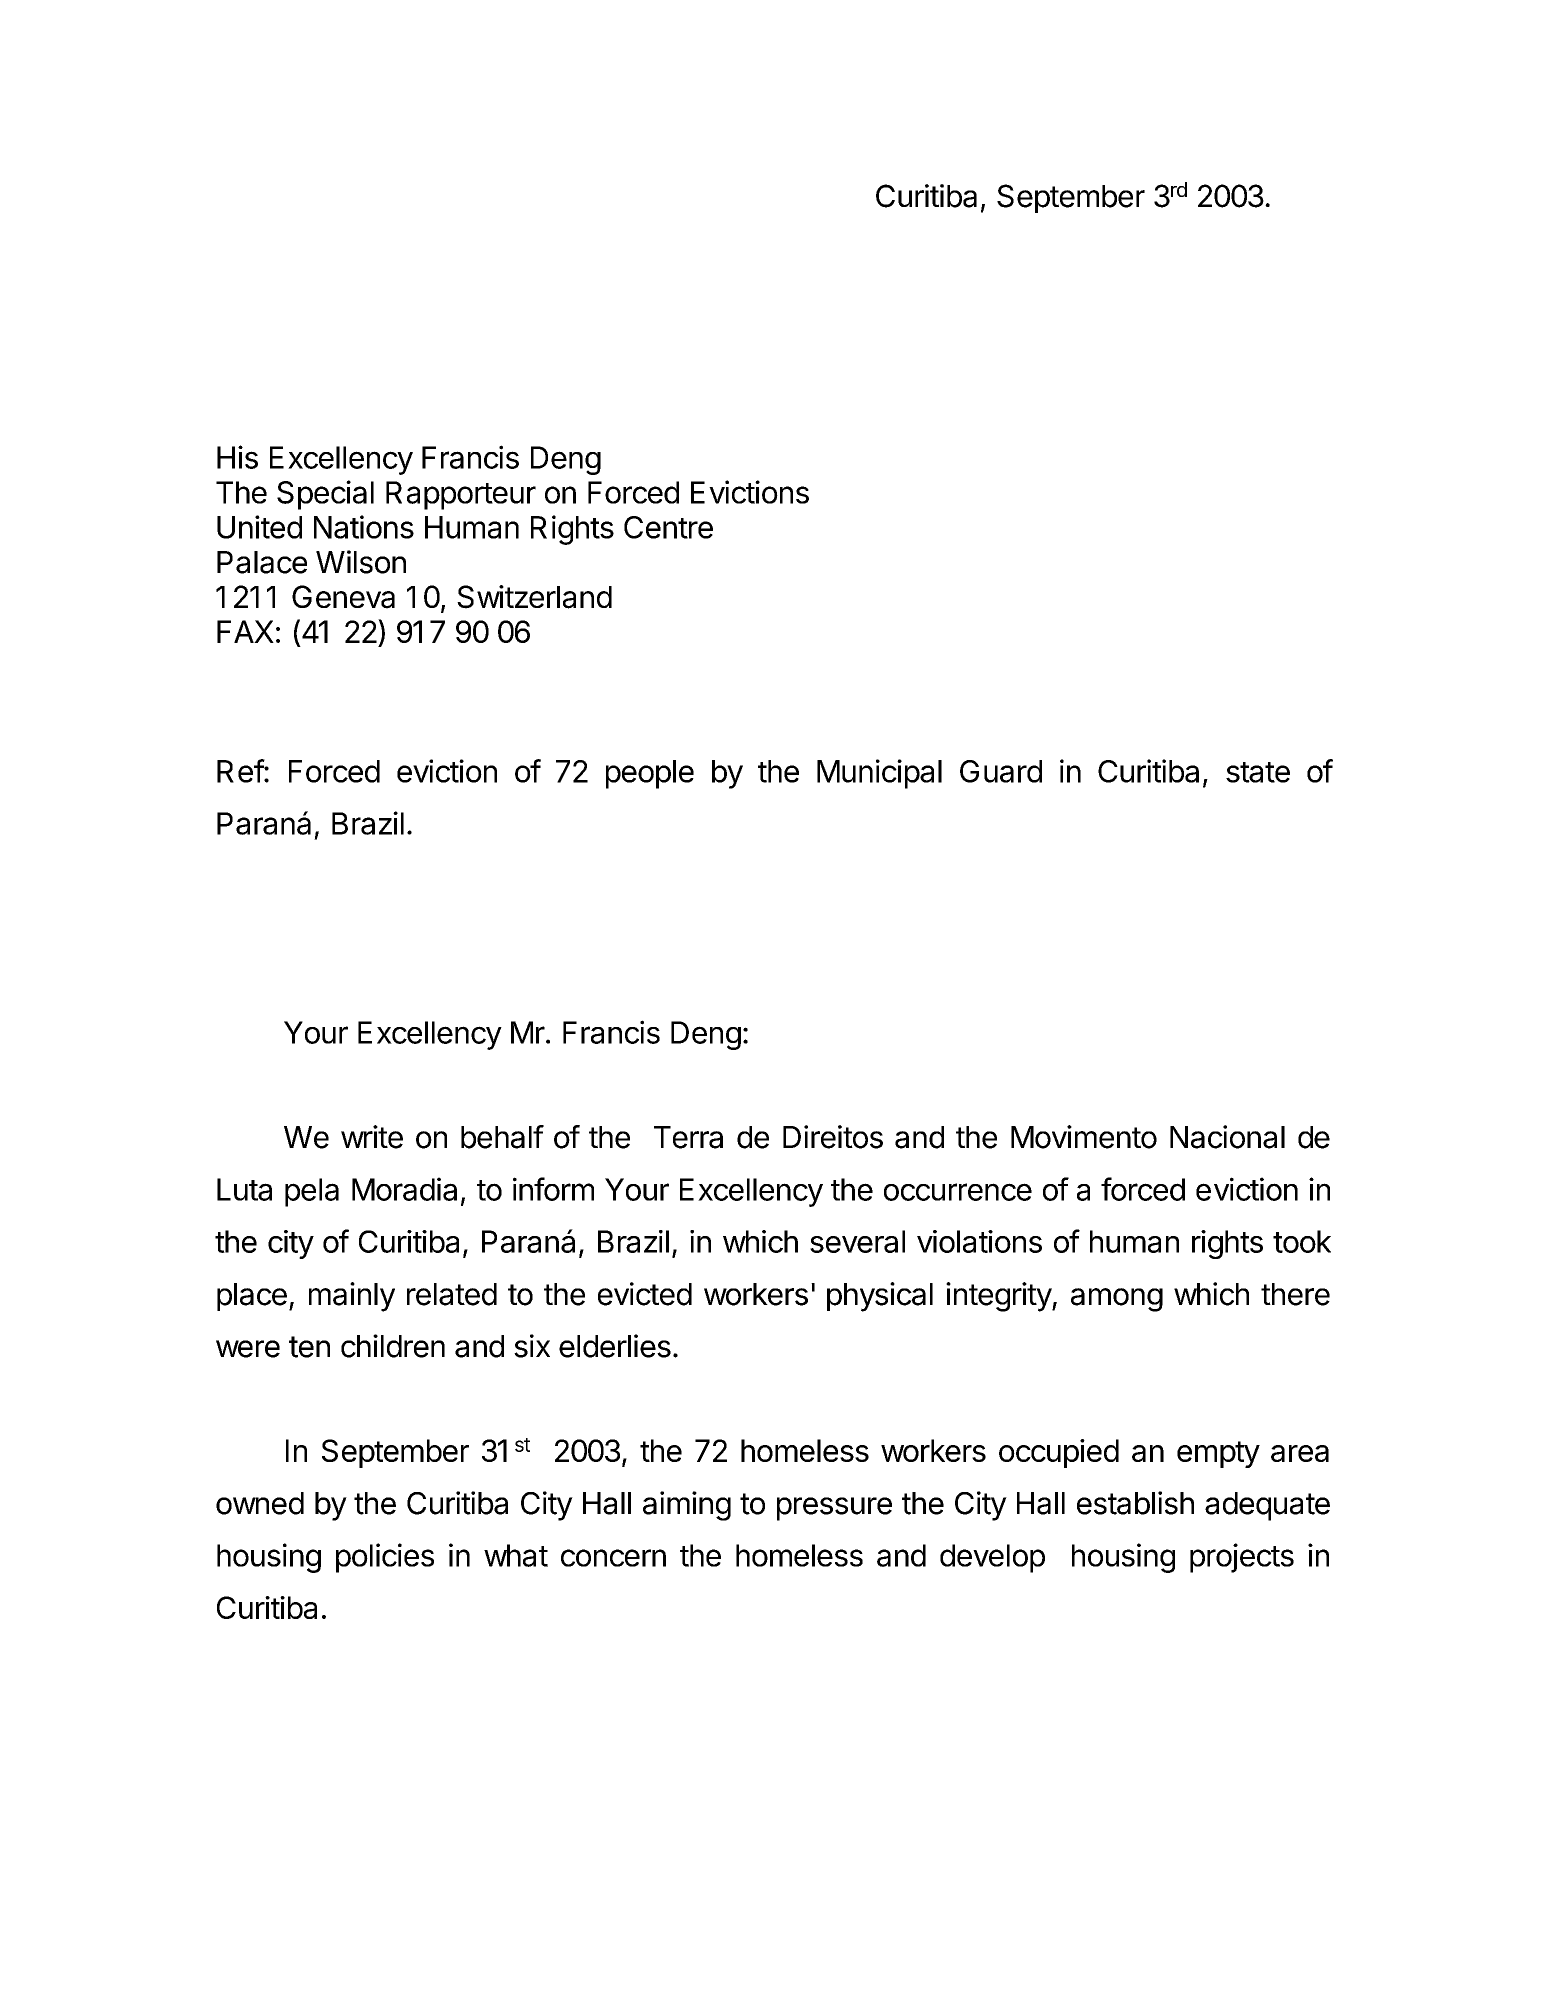  I want to click on Nacional, so click(1227, 1137).
